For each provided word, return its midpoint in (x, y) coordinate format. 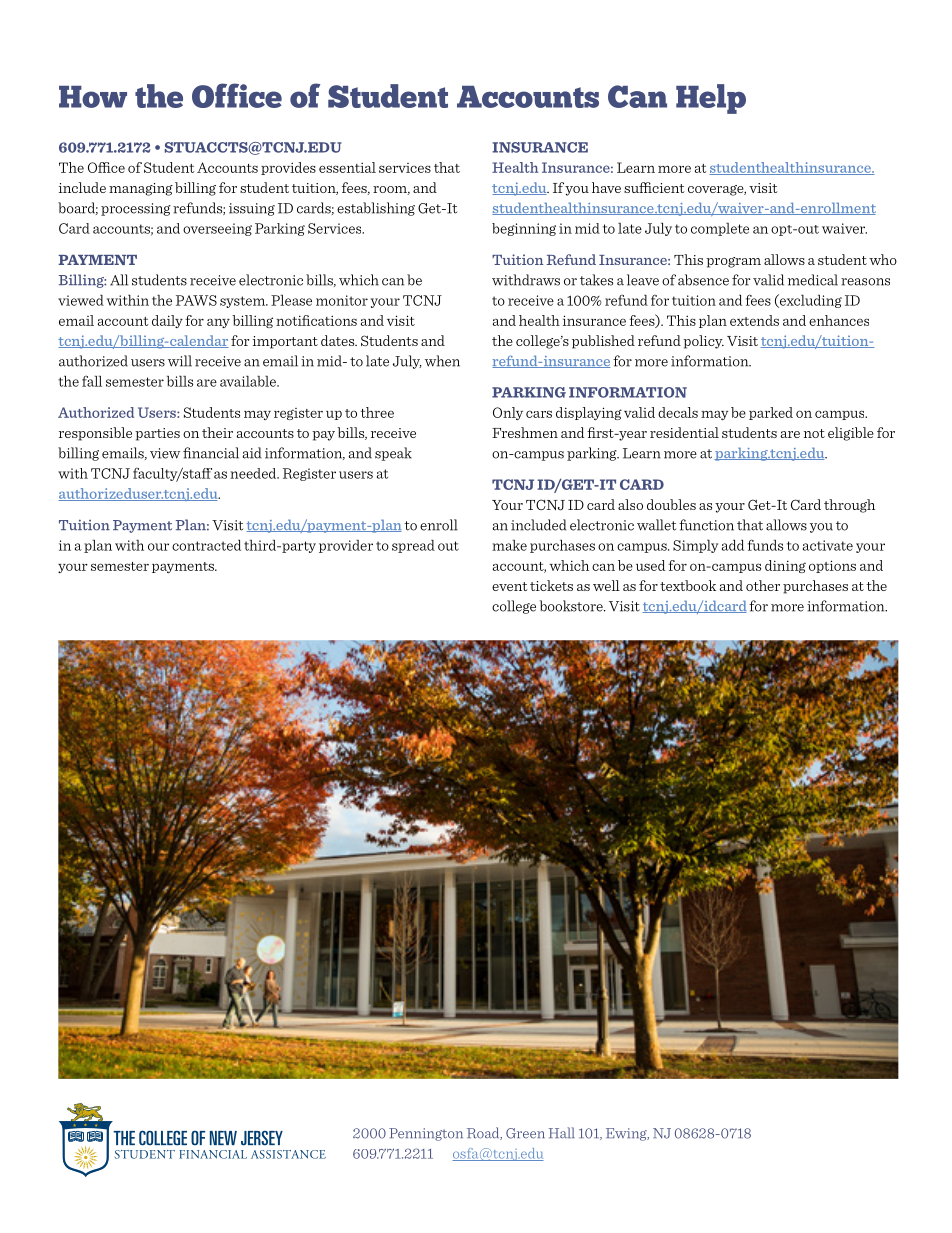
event (509, 586)
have (606, 187)
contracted (206, 545)
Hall (562, 1132)
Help (711, 99)
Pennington (426, 1134)
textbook (688, 585)
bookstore (572, 606)
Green (525, 1133)
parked (771, 413)
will (180, 361)
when (442, 361)
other (763, 585)
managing (141, 189)
